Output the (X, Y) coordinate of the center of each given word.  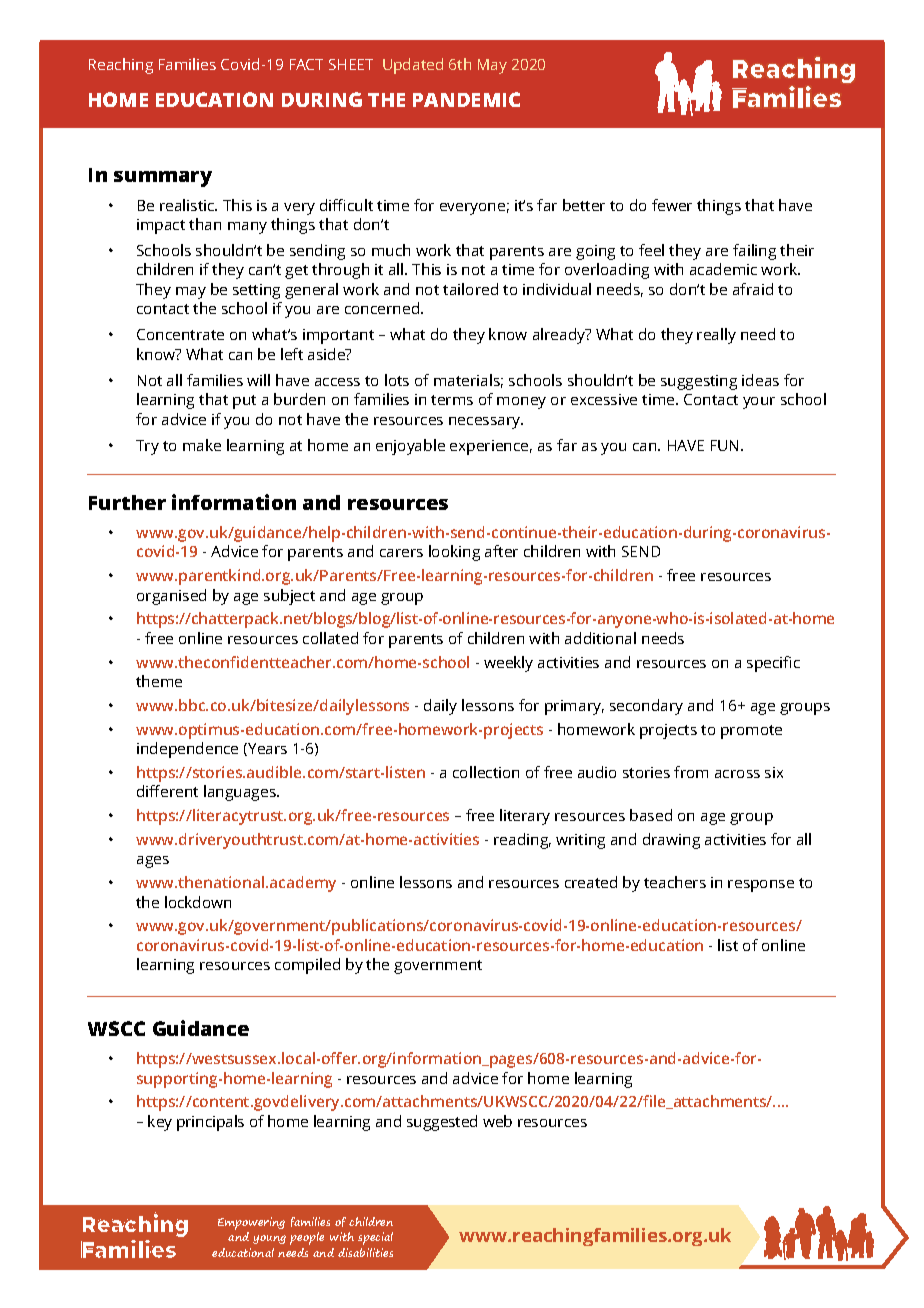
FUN (724, 445)
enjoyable (410, 447)
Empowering (251, 1223)
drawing (671, 841)
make (202, 445)
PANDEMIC (466, 99)
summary (163, 179)
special (375, 1238)
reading (522, 841)
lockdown (198, 902)
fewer (672, 205)
